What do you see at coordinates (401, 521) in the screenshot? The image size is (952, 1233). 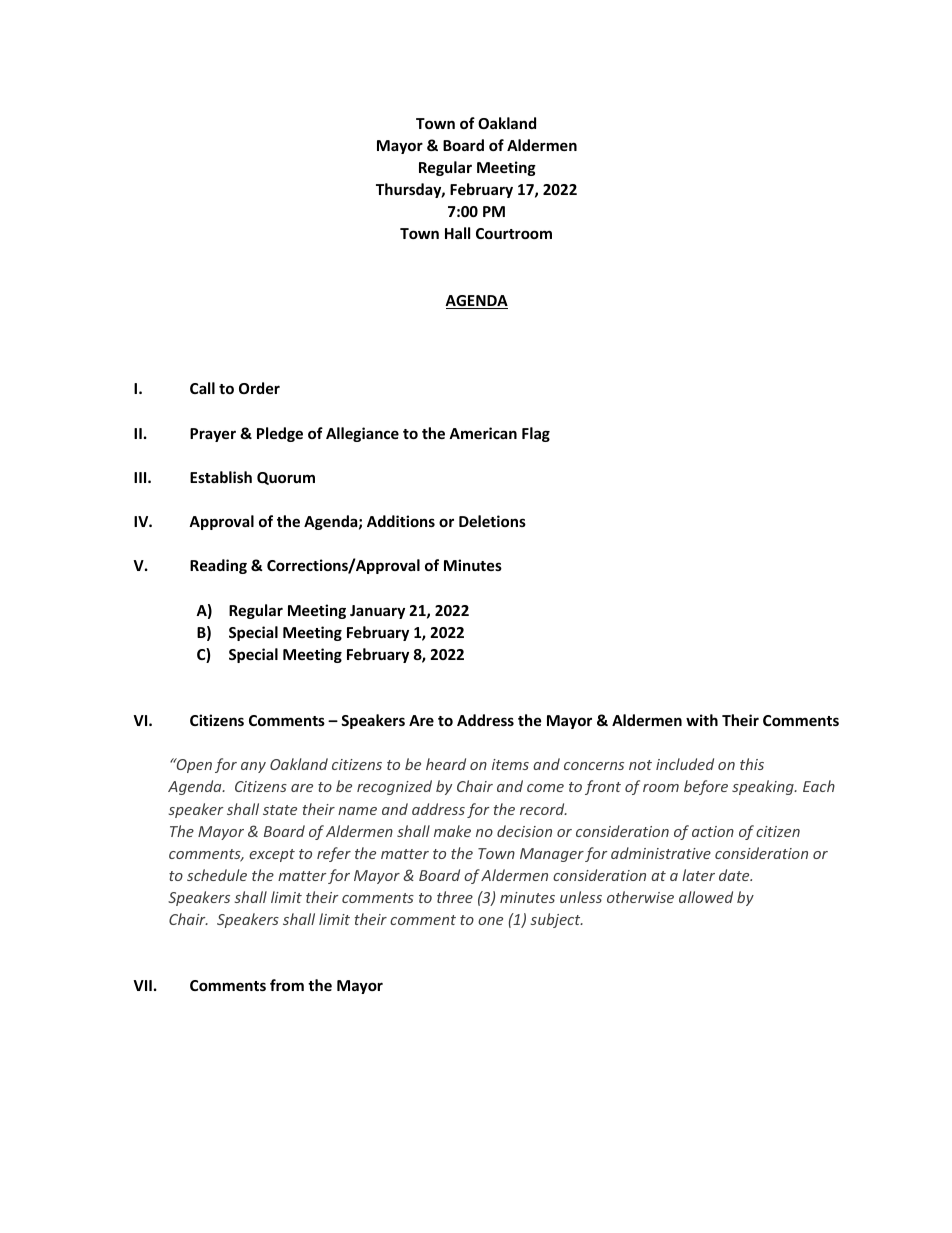 I see `Additions` at bounding box center [401, 521].
